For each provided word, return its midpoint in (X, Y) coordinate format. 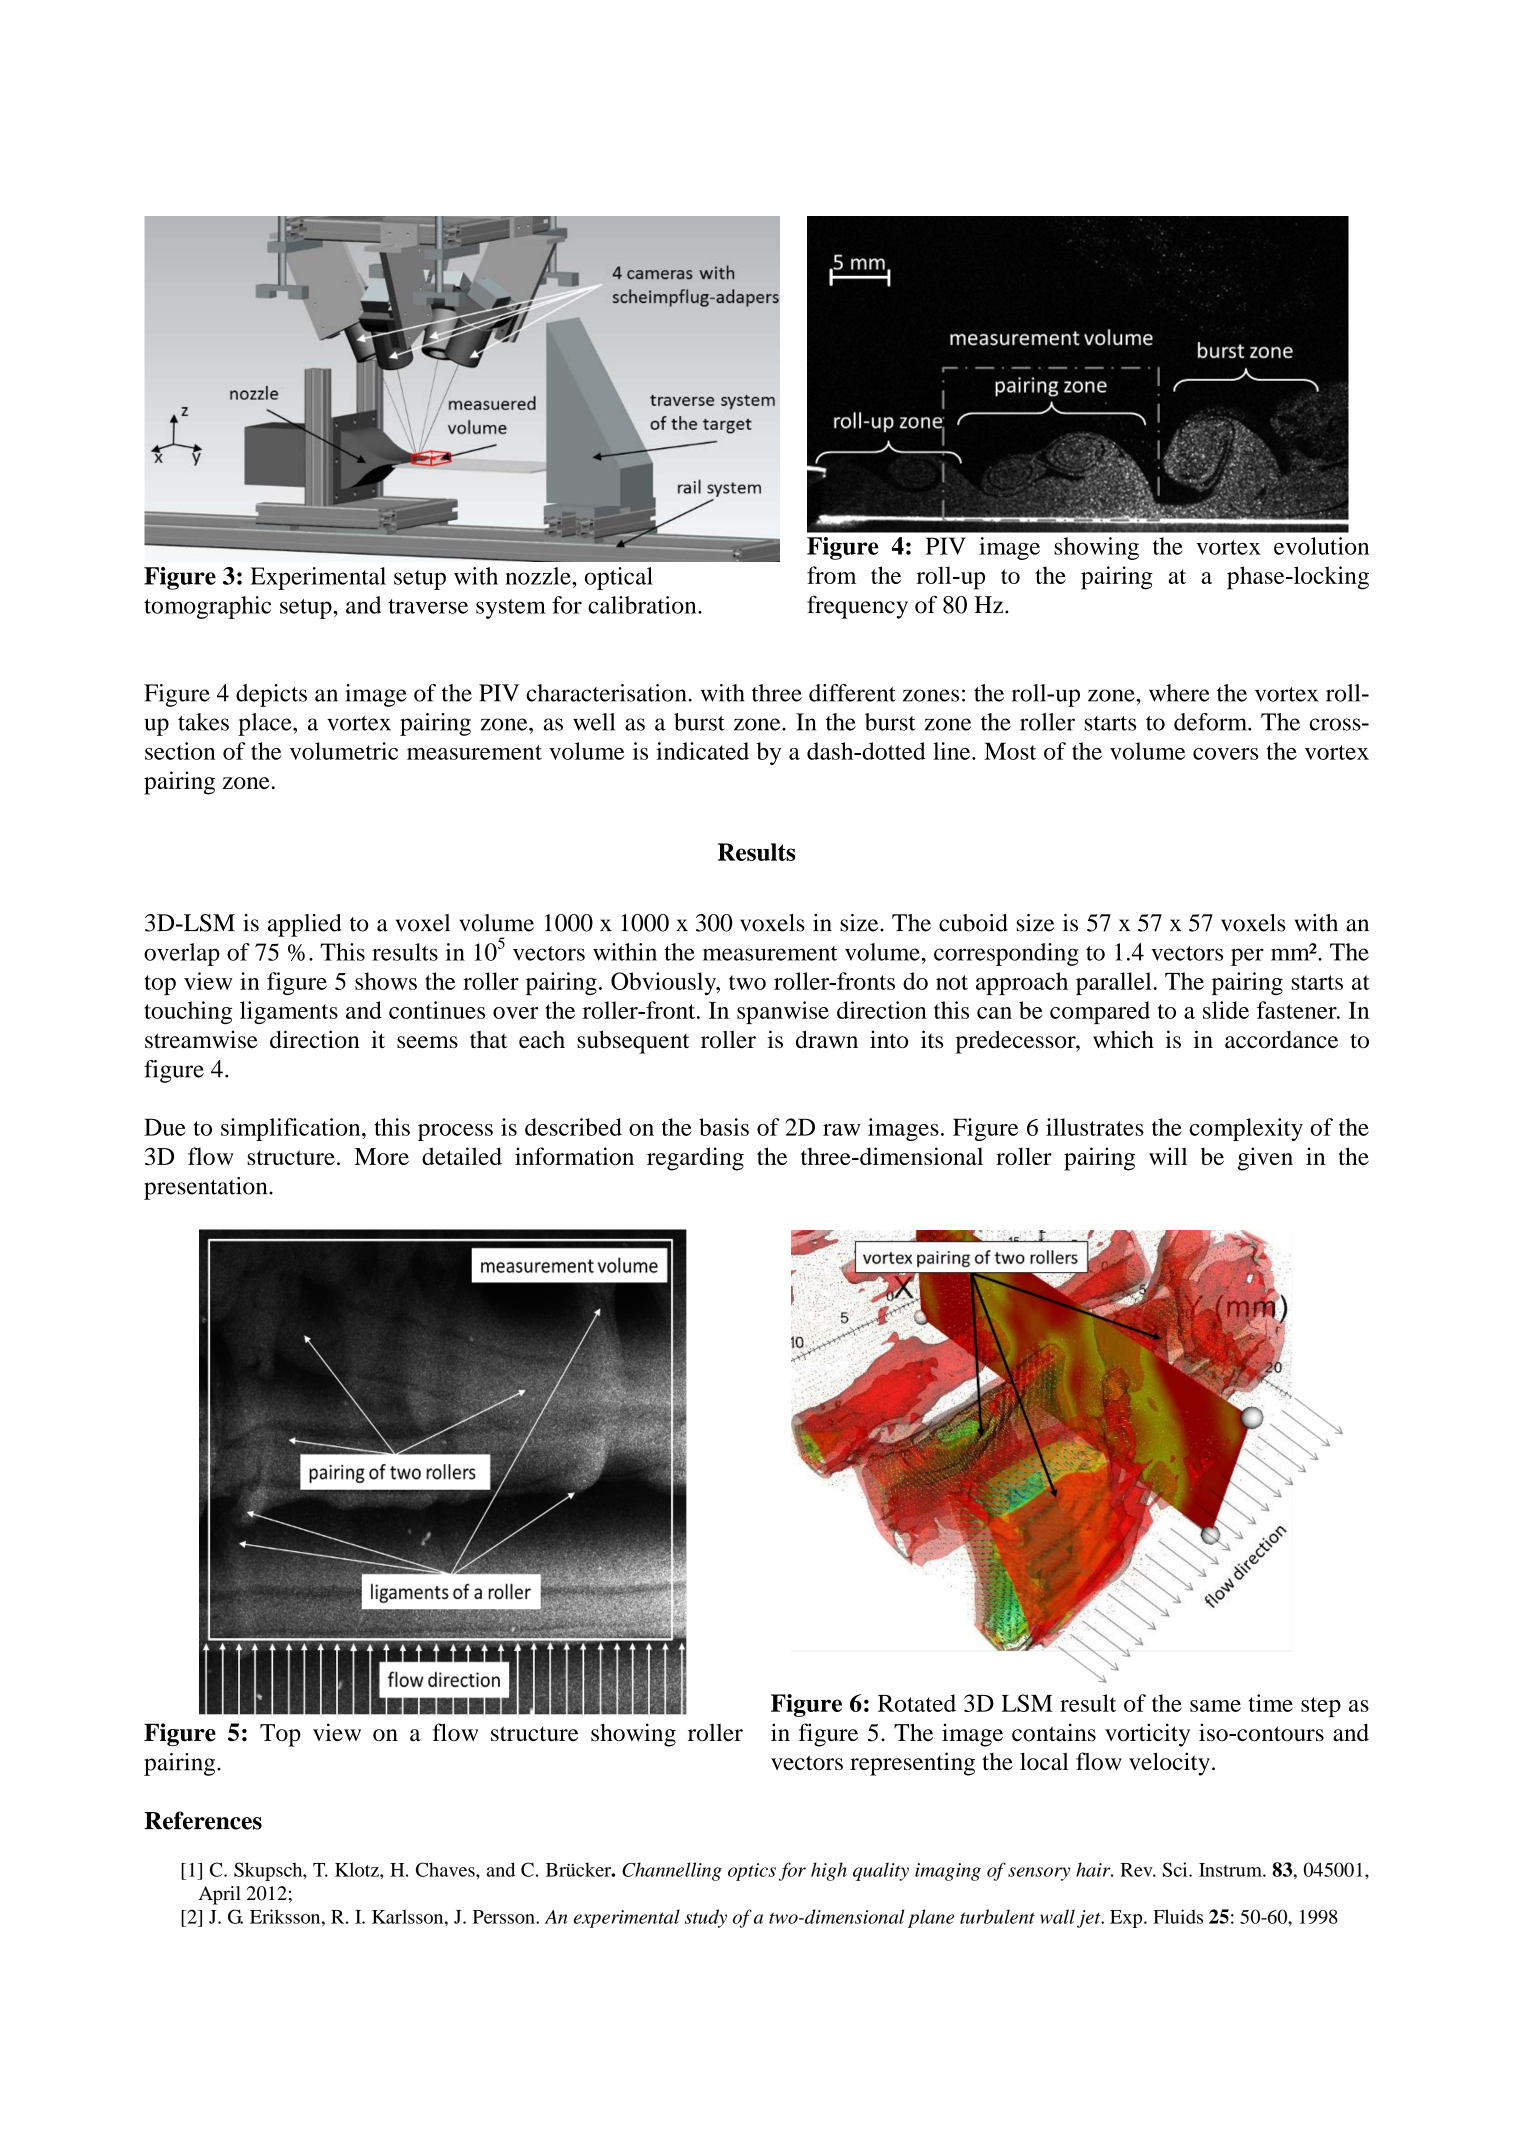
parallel (1115, 983)
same (1215, 1706)
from (831, 575)
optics (752, 1872)
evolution (1321, 546)
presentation (207, 1188)
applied (305, 925)
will (1168, 1156)
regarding (695, 1159)
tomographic (207, 607)
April (220, 1895)
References (203, 1820)
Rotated (917, 1703)
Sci (1176, 1869)
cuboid (973, 923)
